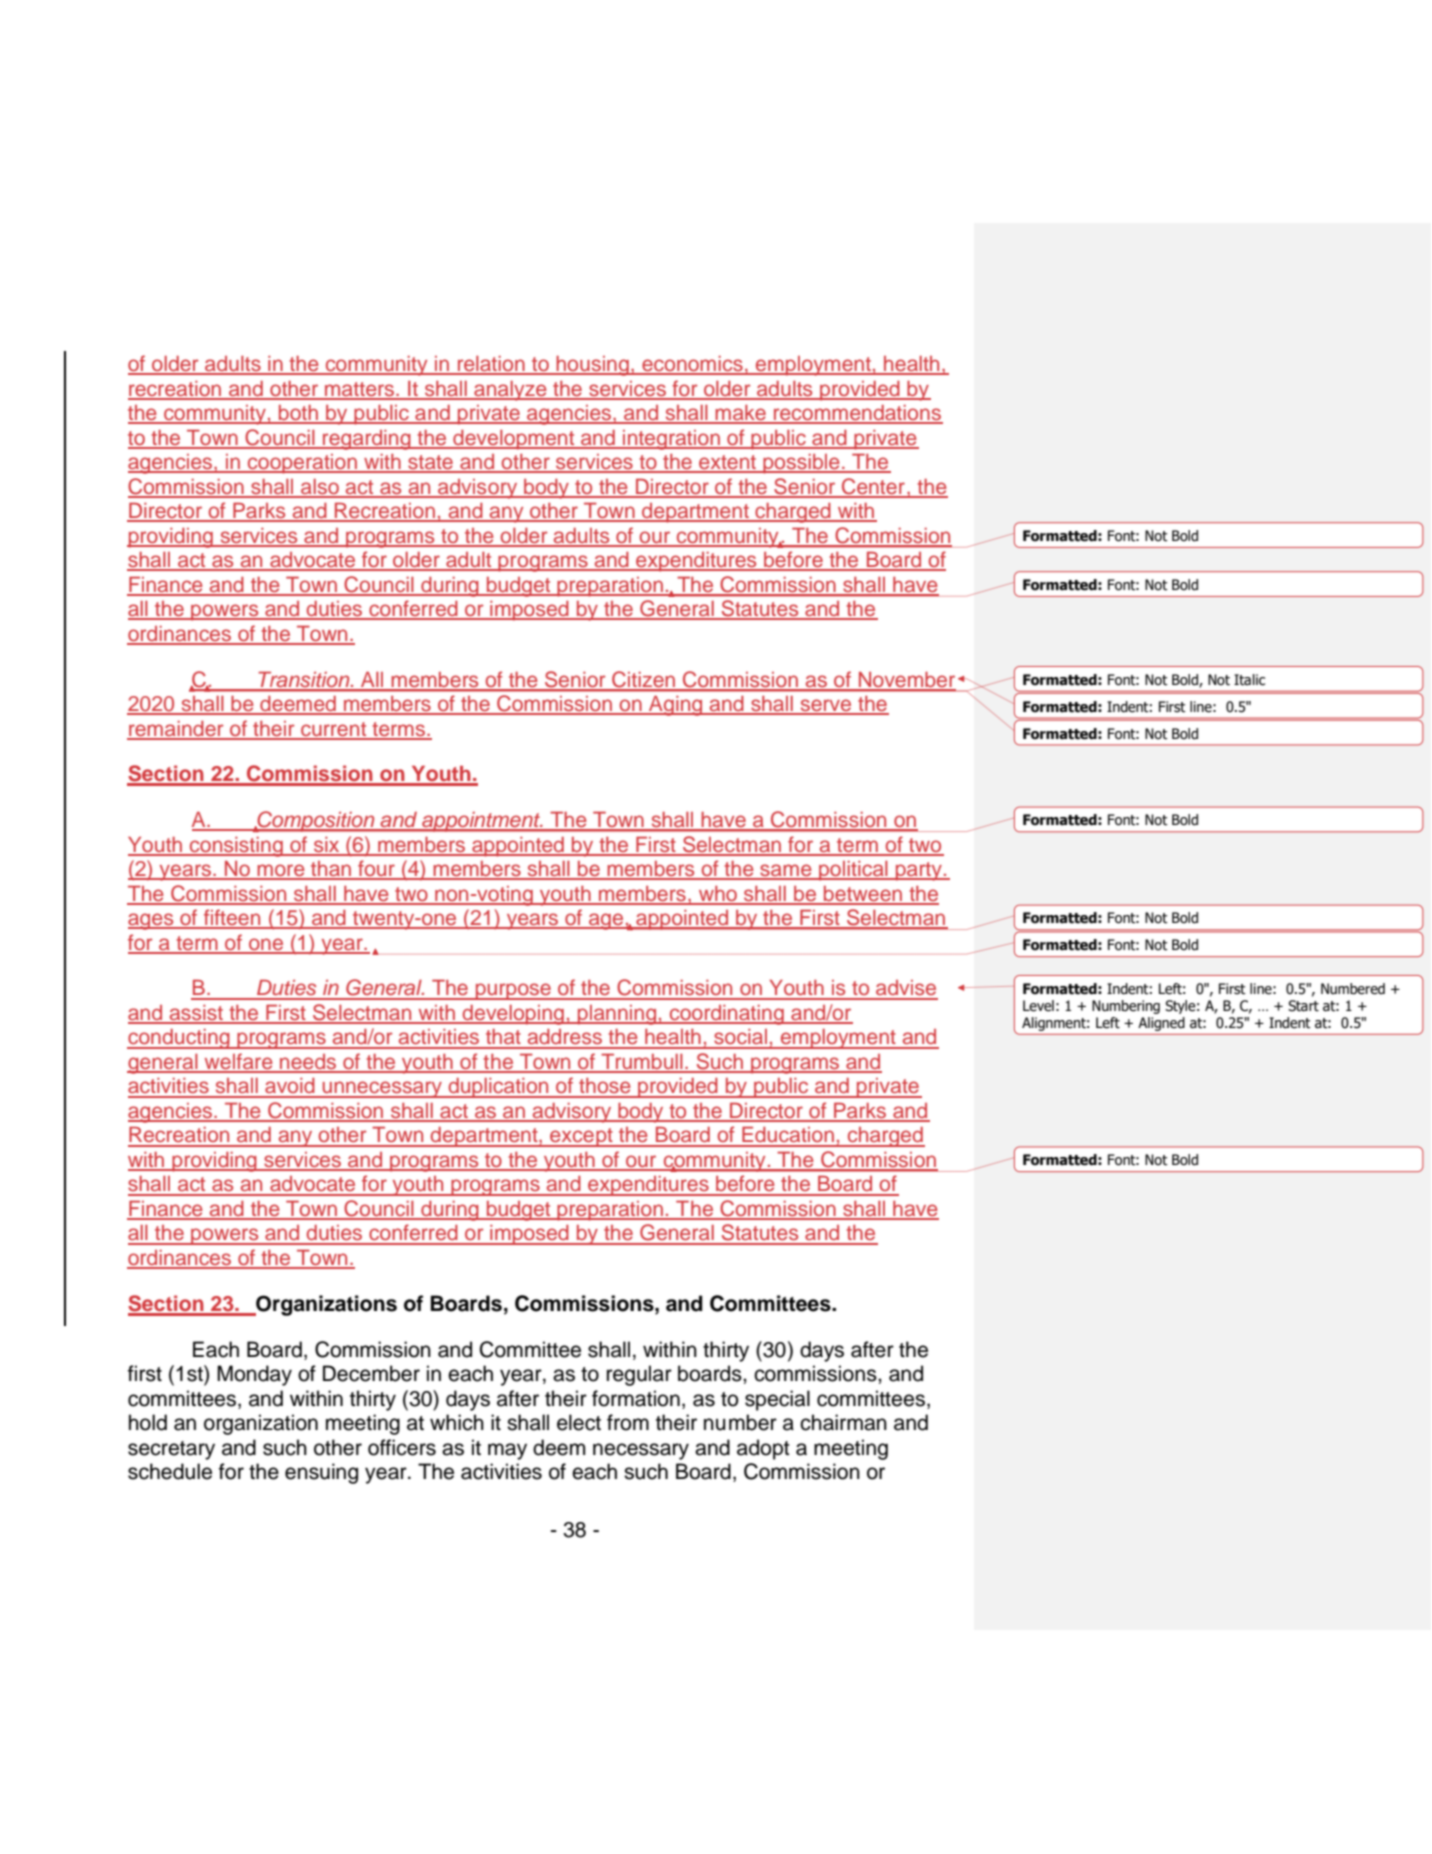  Describe the element at coordinates (321, 1473) in the screenshot. I see `ensuing` at that location.
